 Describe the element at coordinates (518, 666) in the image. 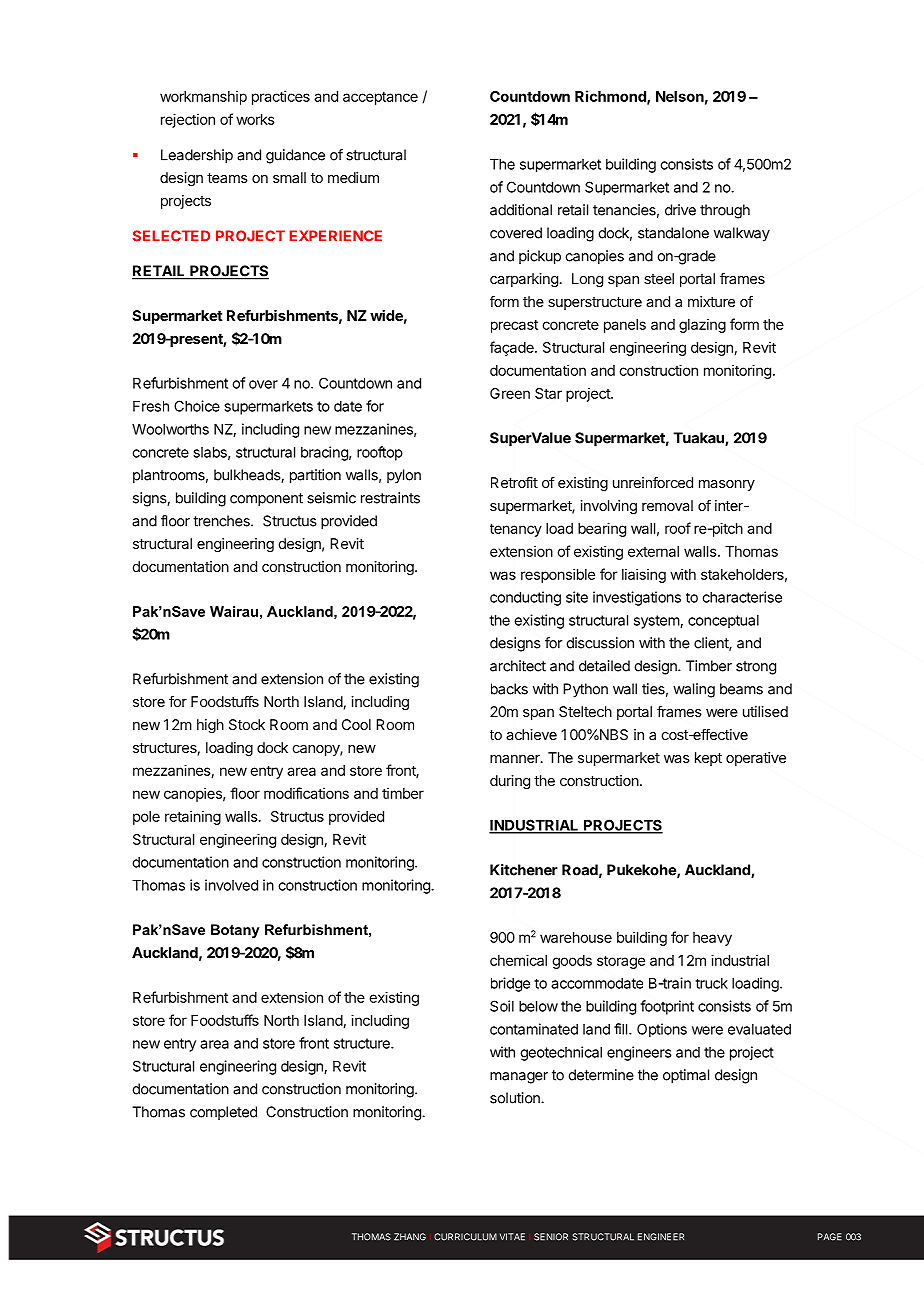

I see `architect` at that location.
